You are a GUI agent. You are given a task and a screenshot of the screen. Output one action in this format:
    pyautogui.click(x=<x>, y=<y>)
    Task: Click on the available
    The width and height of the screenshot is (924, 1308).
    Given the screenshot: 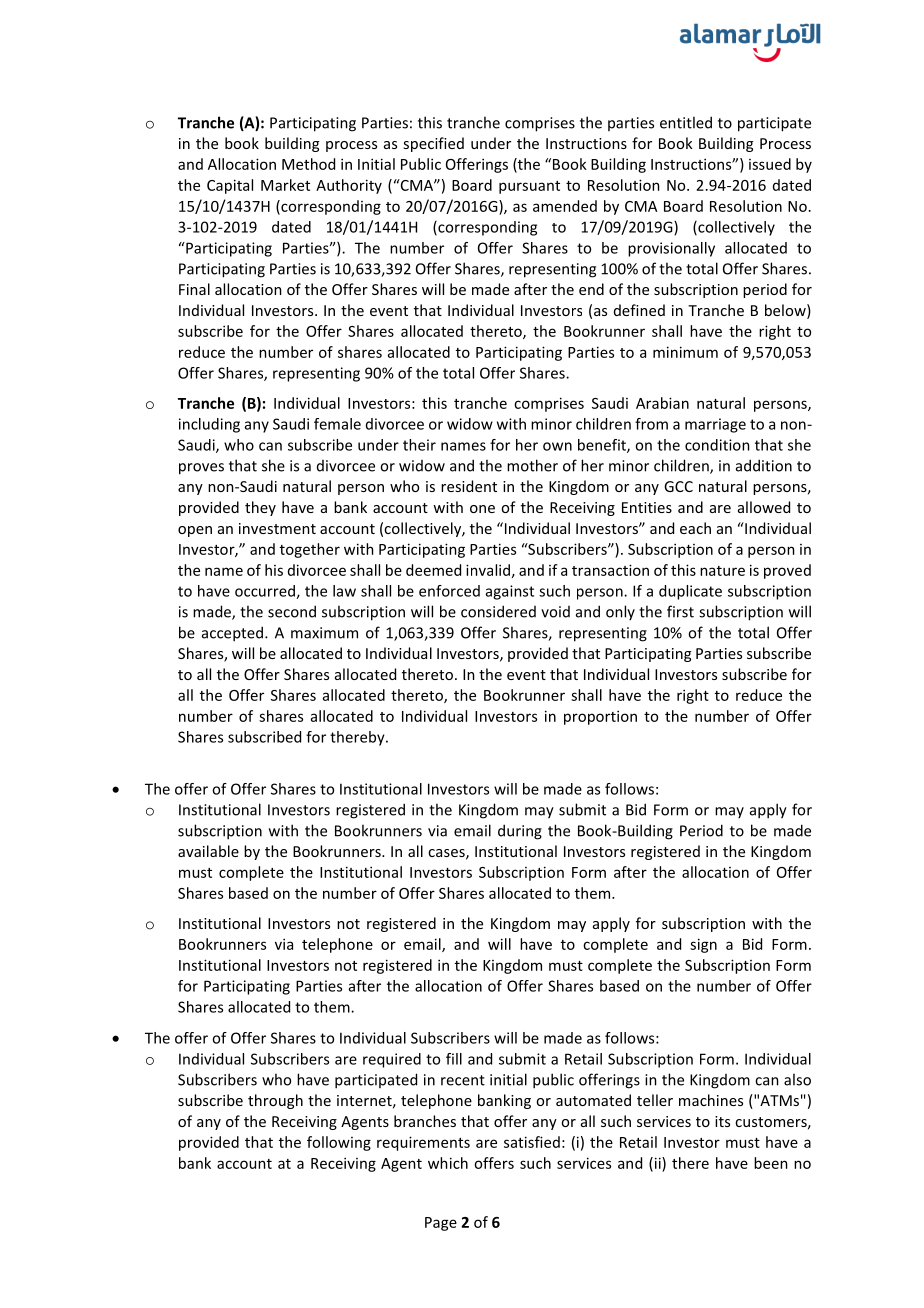 What is the action you would take?
    pyautogui.click(x=208, y=851)
